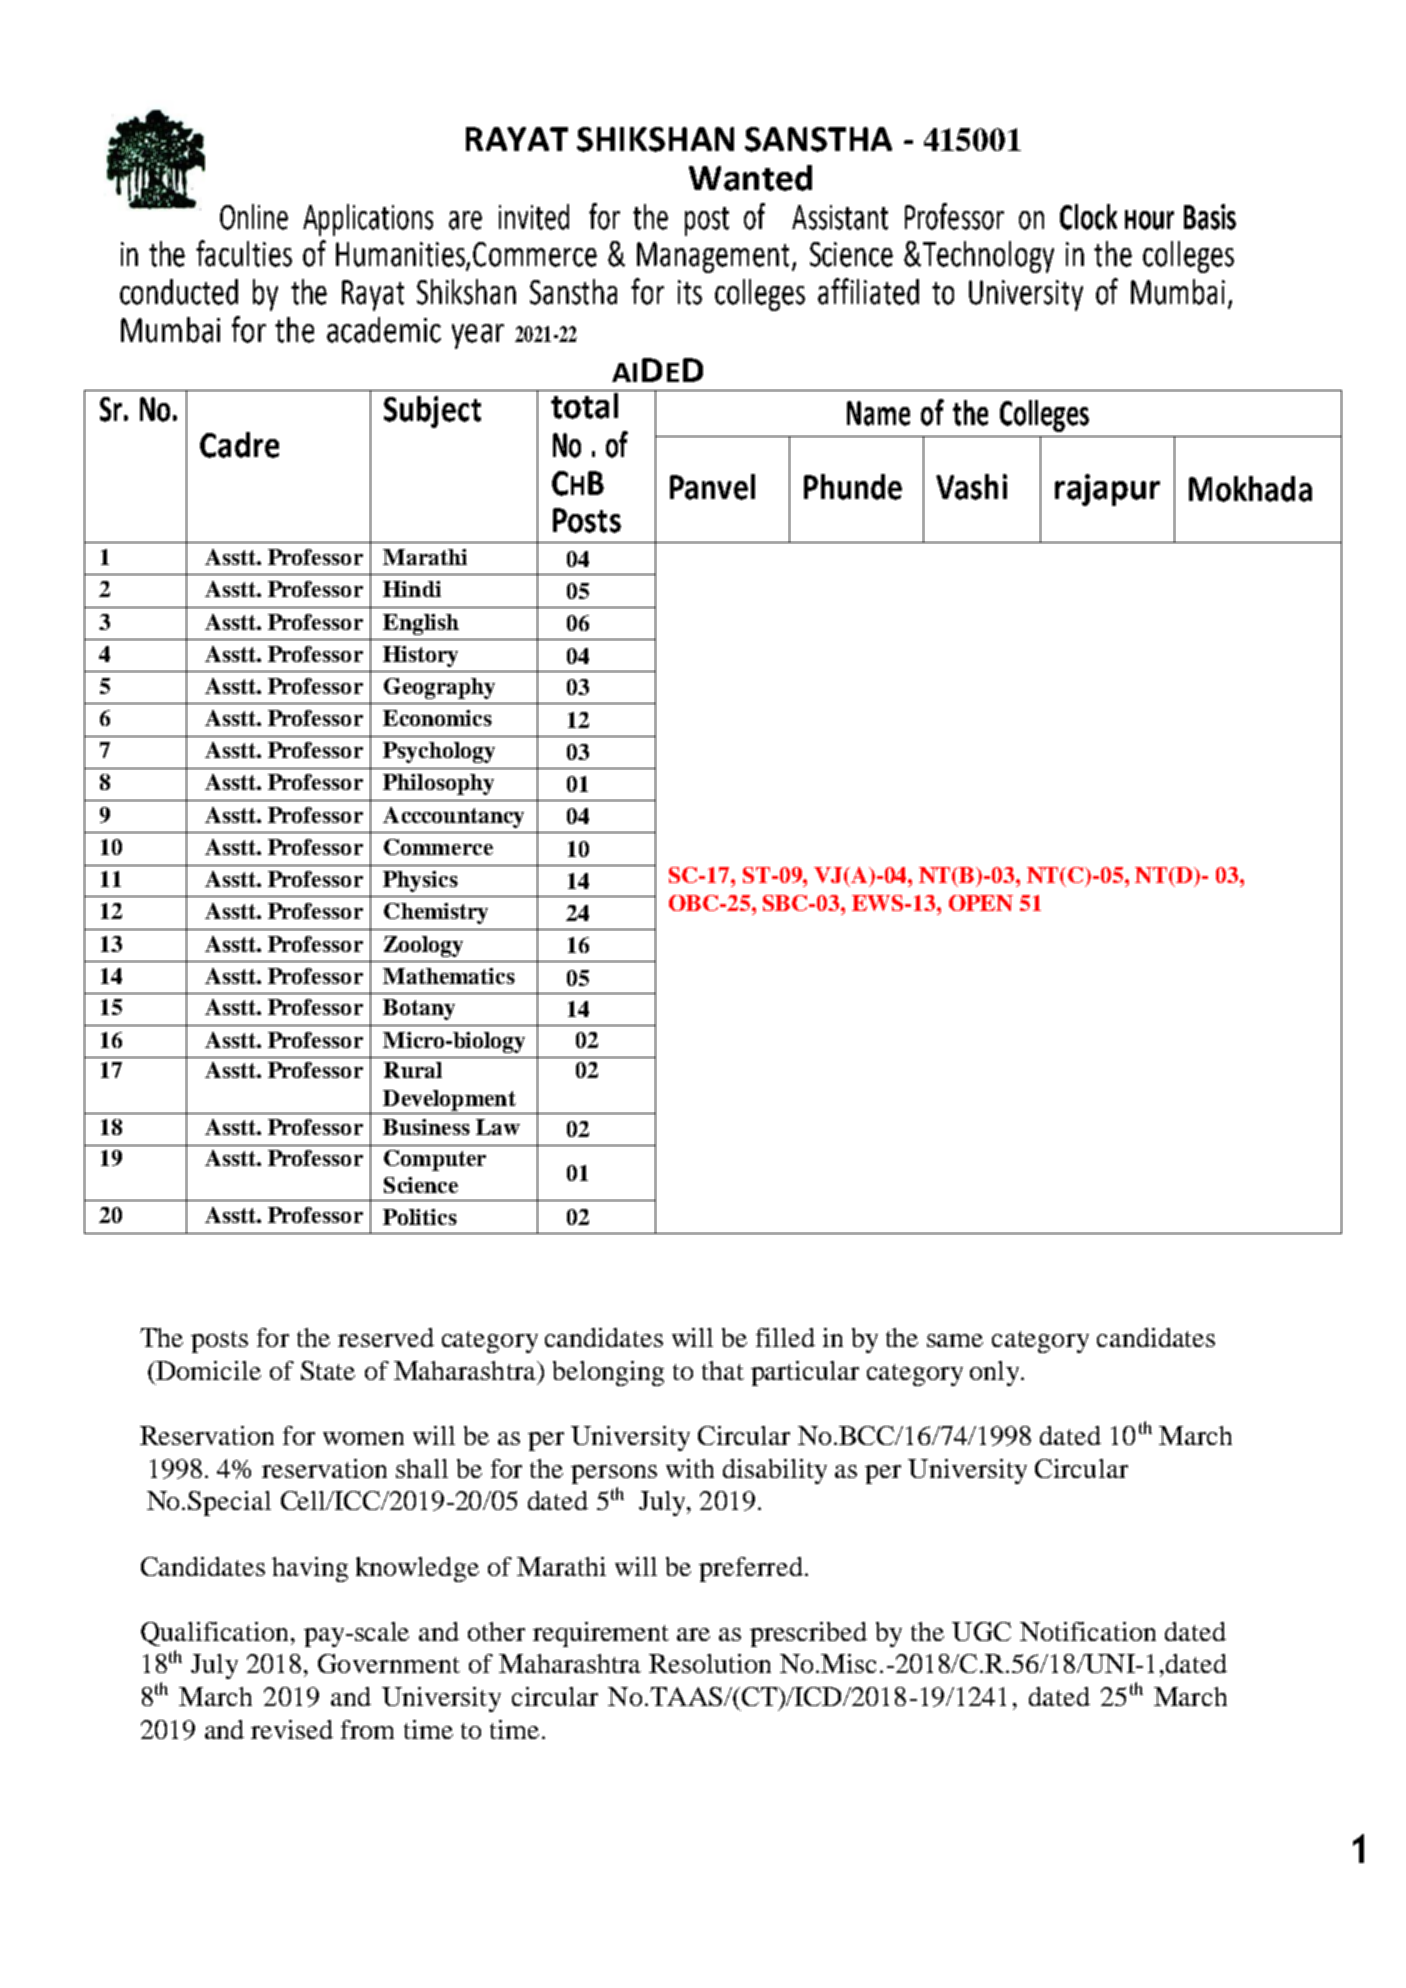 The width and height of the screenshot is (1406, 1988). Describe the element at coordinates (955, 1340) in the screenshot. I see `same` at that location.
